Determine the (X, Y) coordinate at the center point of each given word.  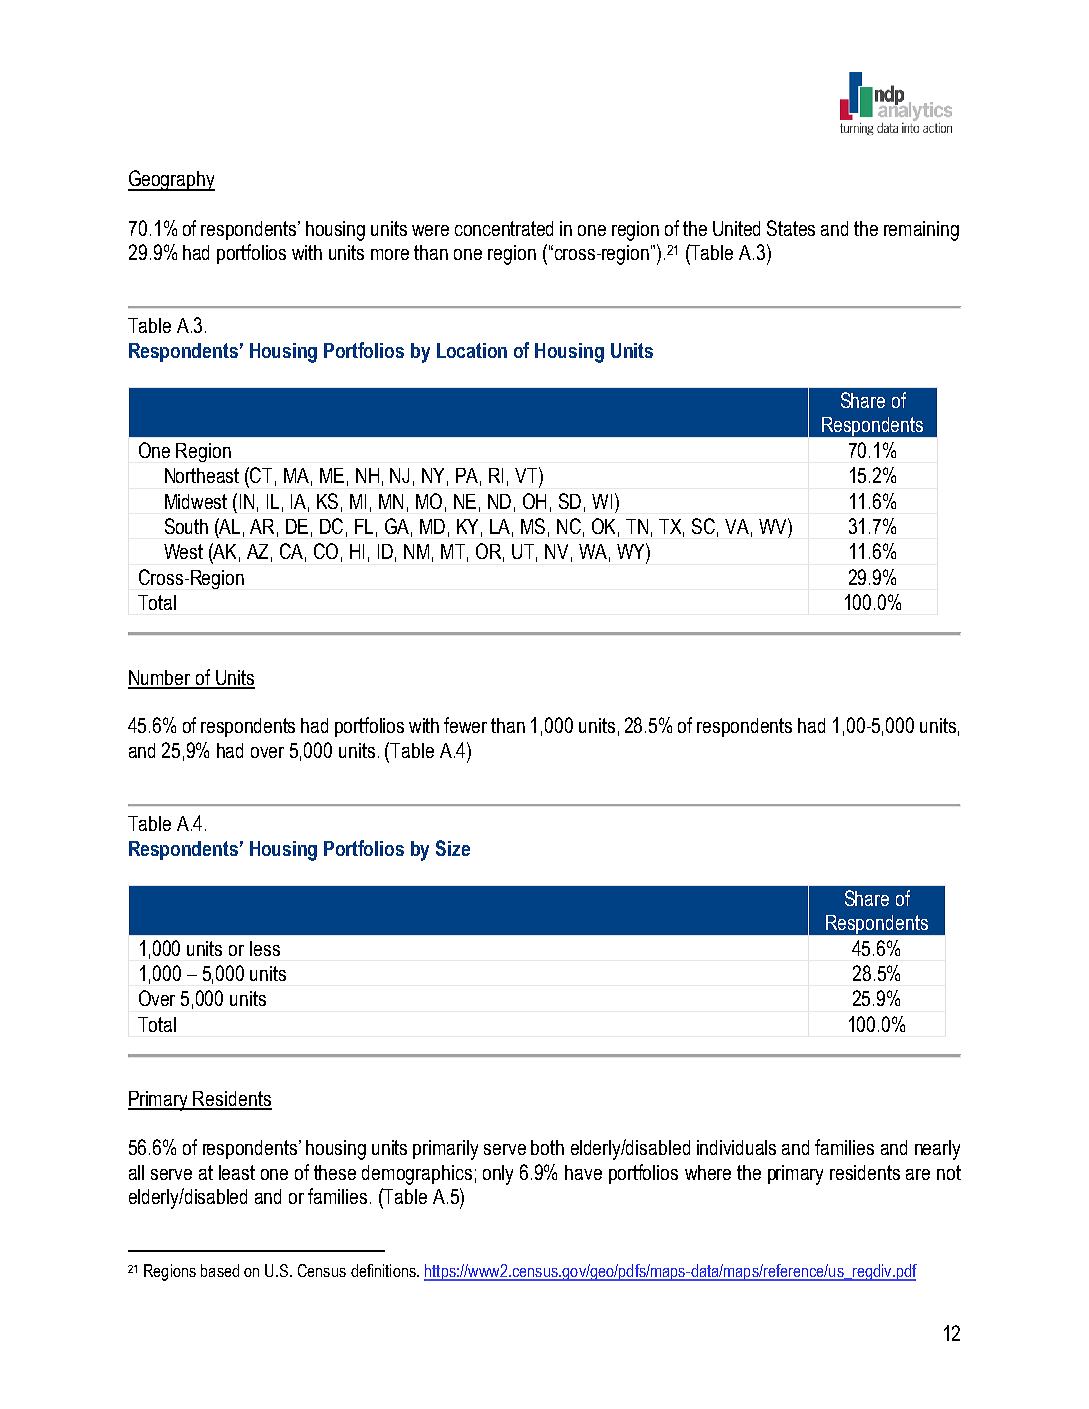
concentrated (504, 228)
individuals (736, 1147)
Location (472, 350)
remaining (921, 231)
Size (453, 848)
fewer (465, 725)
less (265, 948)
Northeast (202, 475)
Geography (171, 180)
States (791, 228)
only (498, 1175)
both (547, 1147)
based (220, 1270)
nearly (937, 1150)
